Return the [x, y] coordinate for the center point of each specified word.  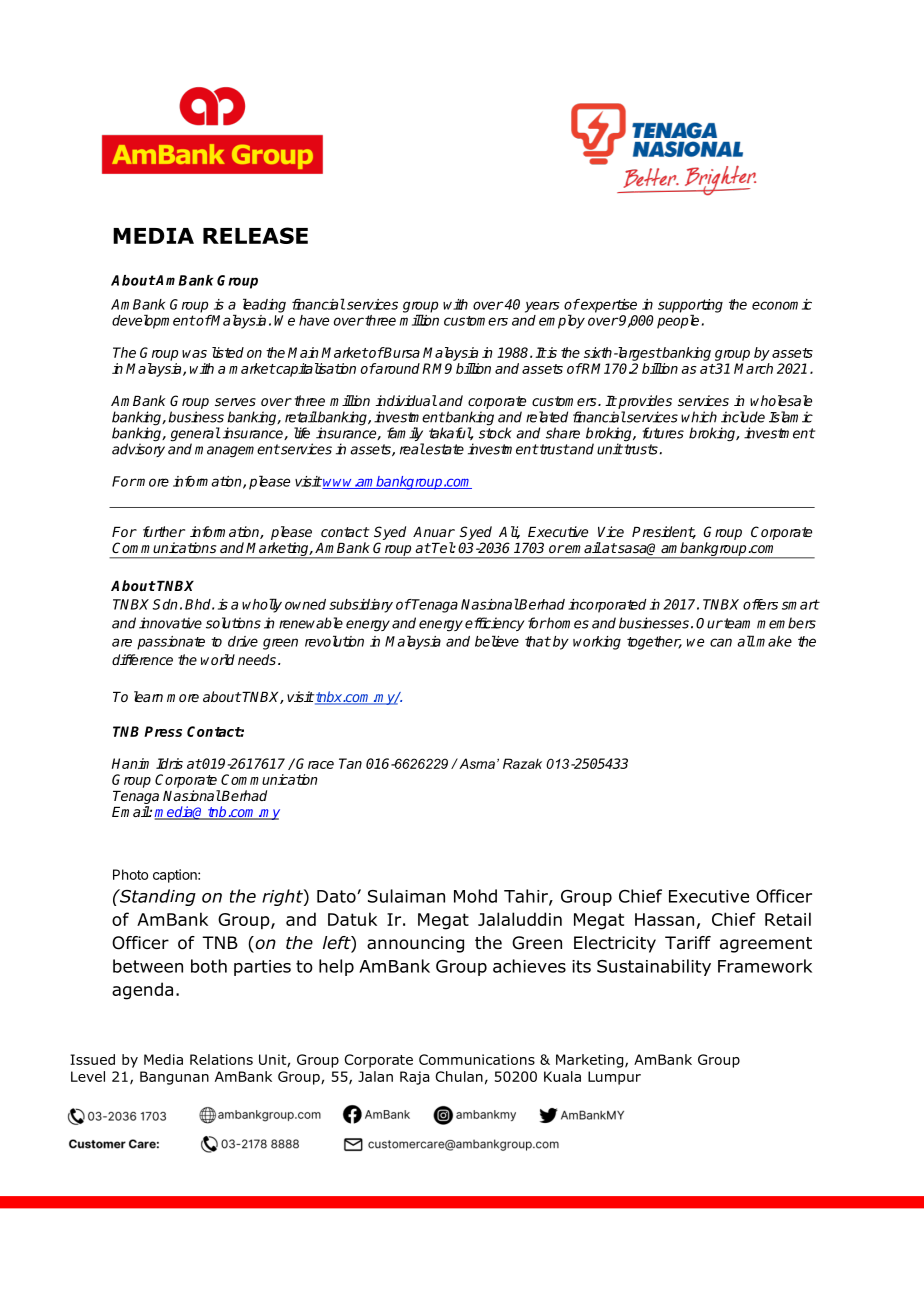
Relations [221, 1059]
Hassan [664, 919]
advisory [138, 450]
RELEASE [255, 235]
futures [663, 433]
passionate [171, 643]
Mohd [475, 896]
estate [444, 449]
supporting [690, 307]
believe [497, 641]
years [542, 307]
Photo [130, 874]
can [721, 642]
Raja [414, 1078]
